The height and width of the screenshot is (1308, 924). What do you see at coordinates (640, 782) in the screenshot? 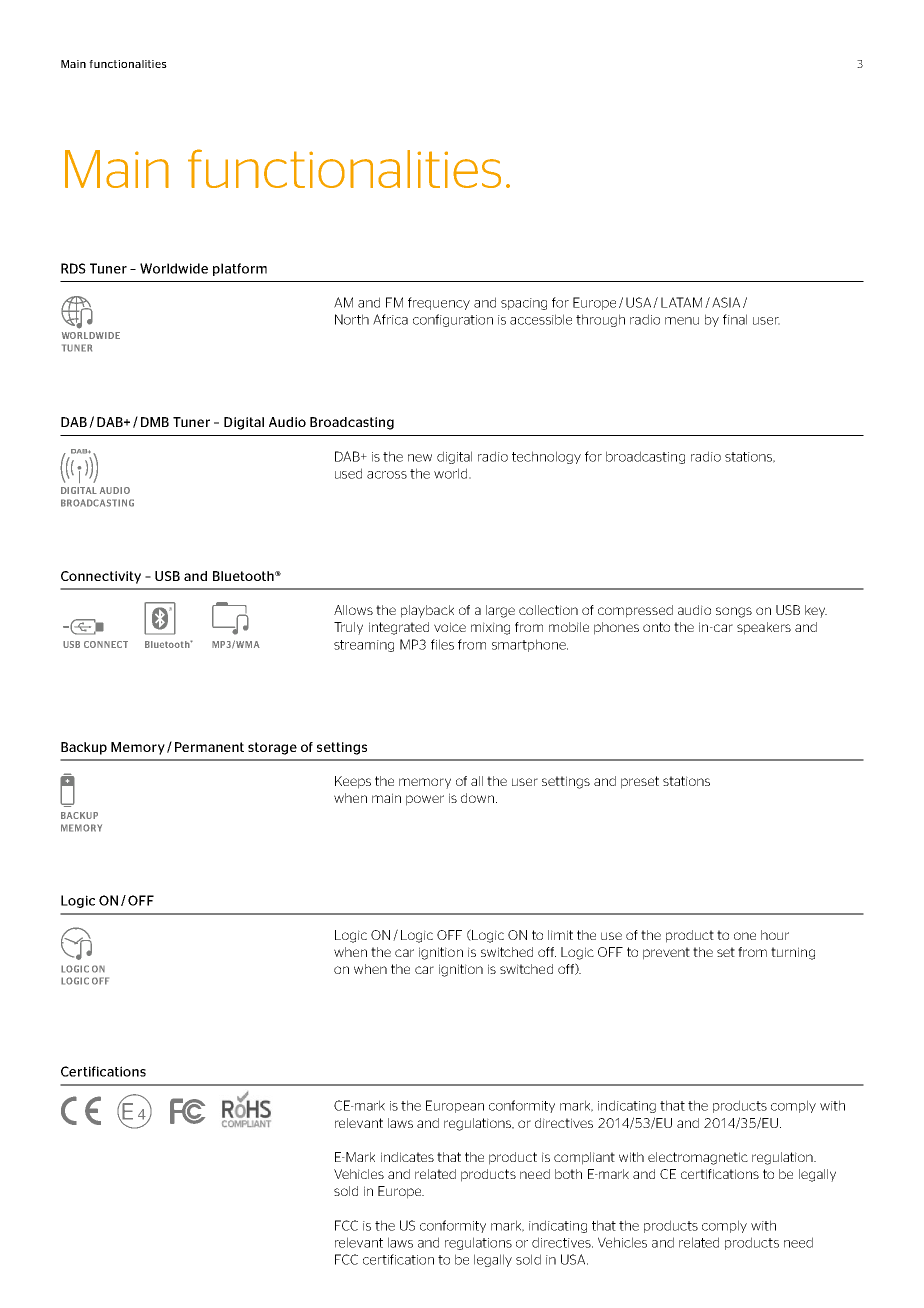
I see `preset` at bounding box center [640, 782].
